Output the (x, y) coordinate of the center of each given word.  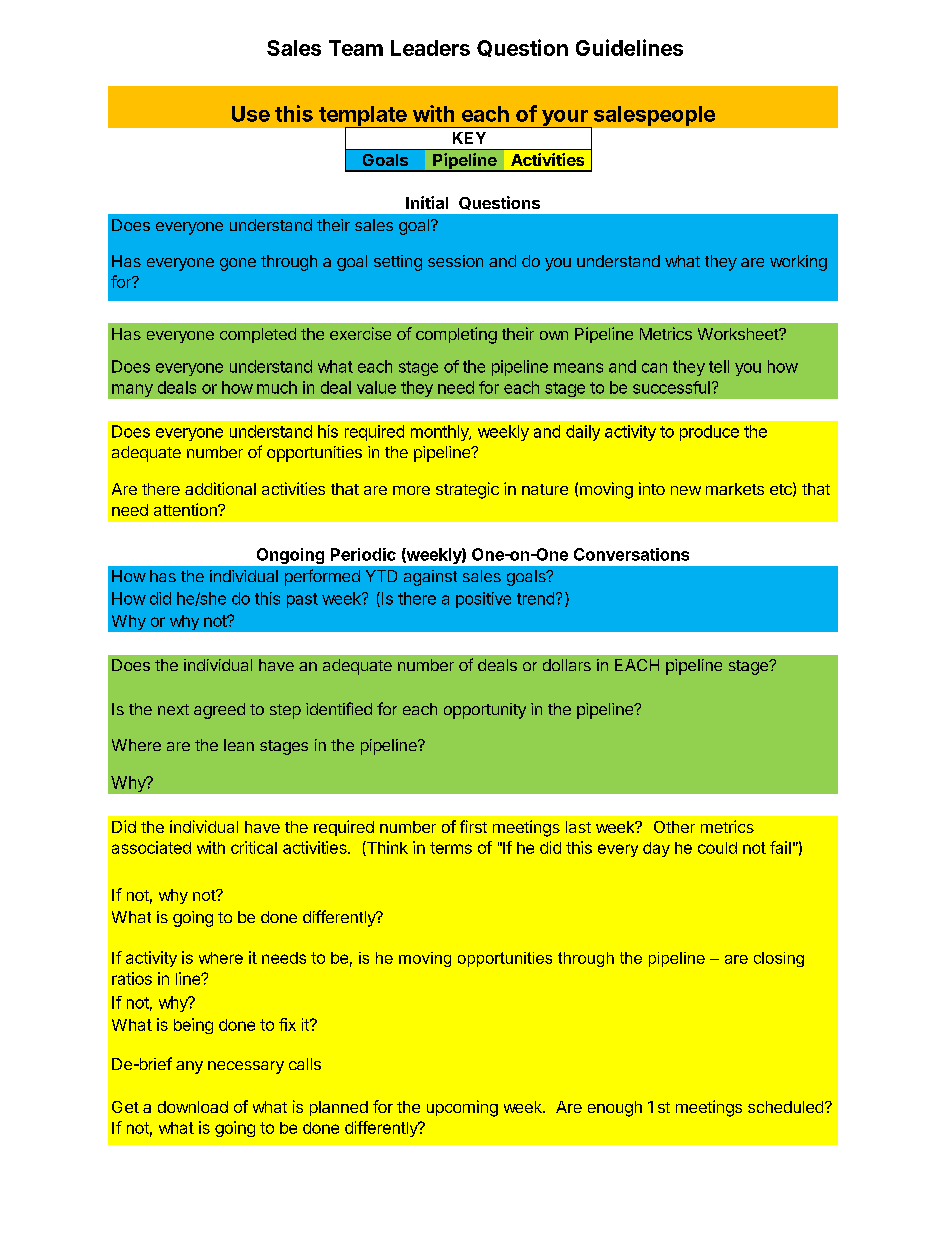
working (798, 263)
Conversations (631, 554)
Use (251, 114)
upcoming (462, 1108)
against (430, 578)
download (193, 1107)
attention (186, 509)
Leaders (430, 48)
